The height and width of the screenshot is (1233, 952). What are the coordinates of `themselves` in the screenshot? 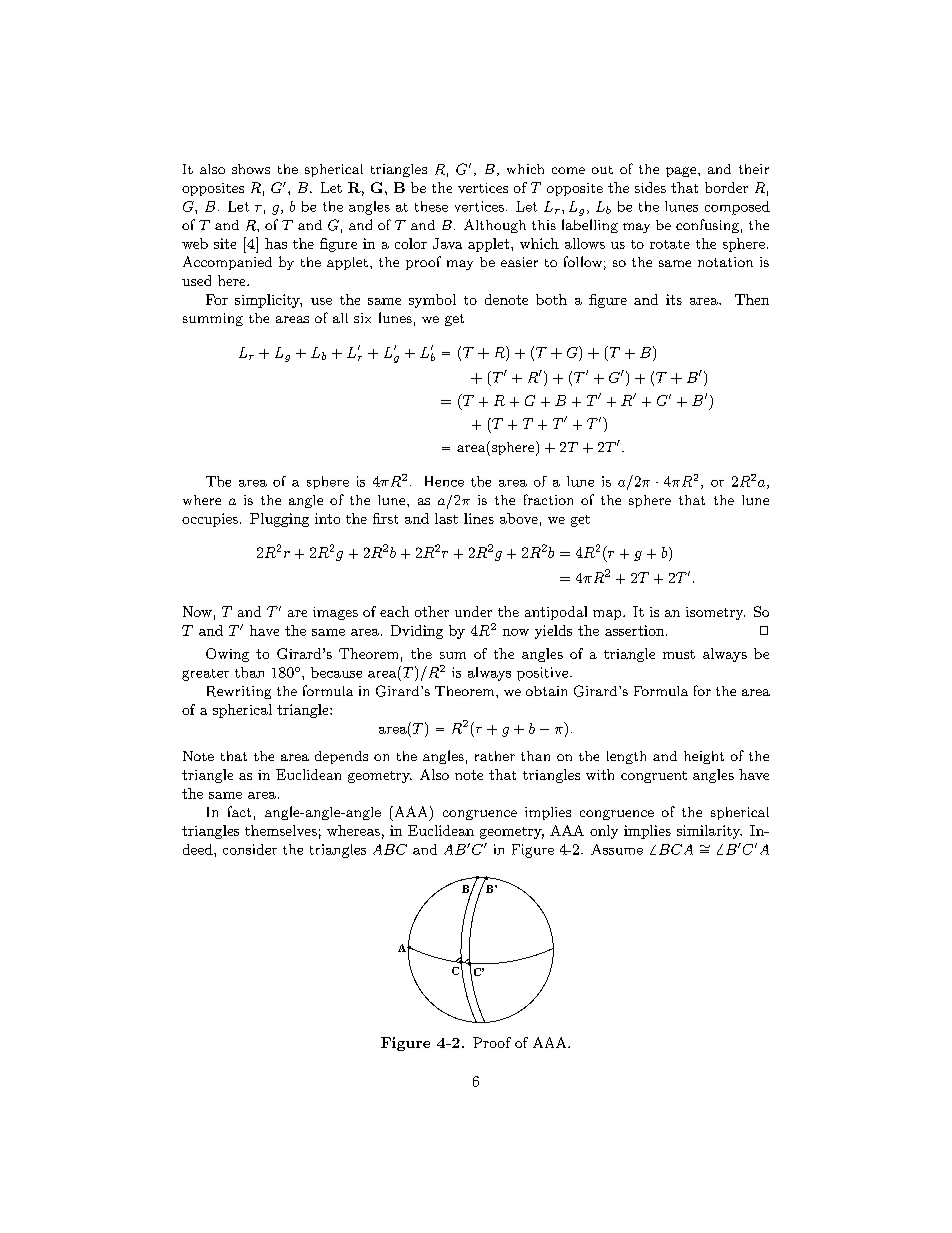 It's located at (281, 830).
